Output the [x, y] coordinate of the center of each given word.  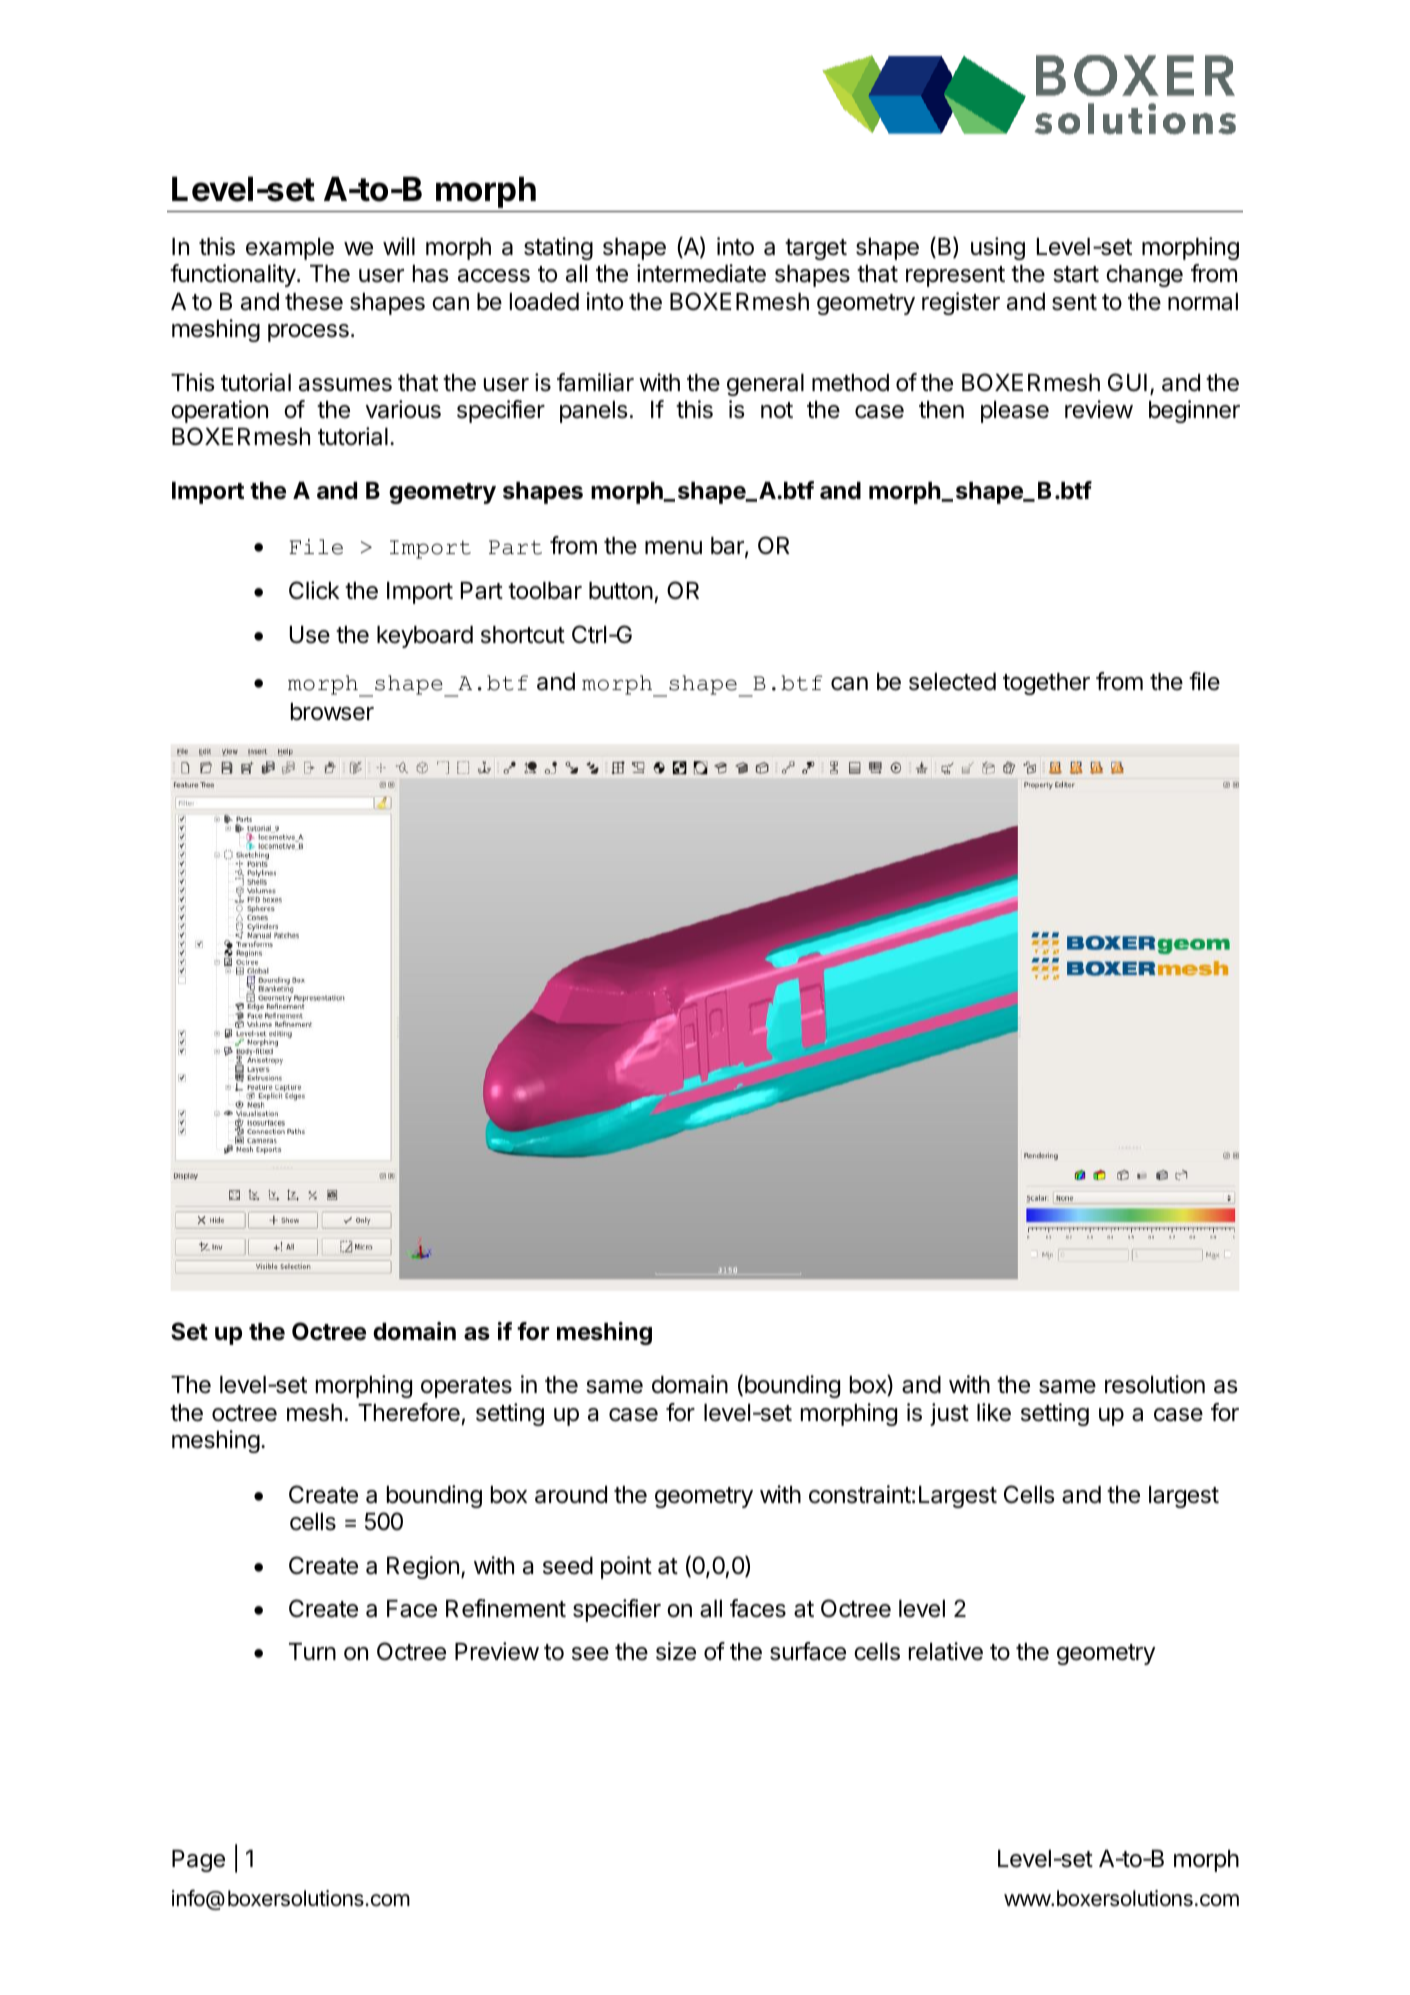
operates [466, 1387]
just [949, 1414]
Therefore [409, 1412]
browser [332, 712]
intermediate [701, 273]
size [676, 1651]
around [571, 1495]
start [1076, 274]
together [1046, 684]
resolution [1155, 1384]
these [314, 302]
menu [673, 548]
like [994, 1412]
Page [198, 1861]
